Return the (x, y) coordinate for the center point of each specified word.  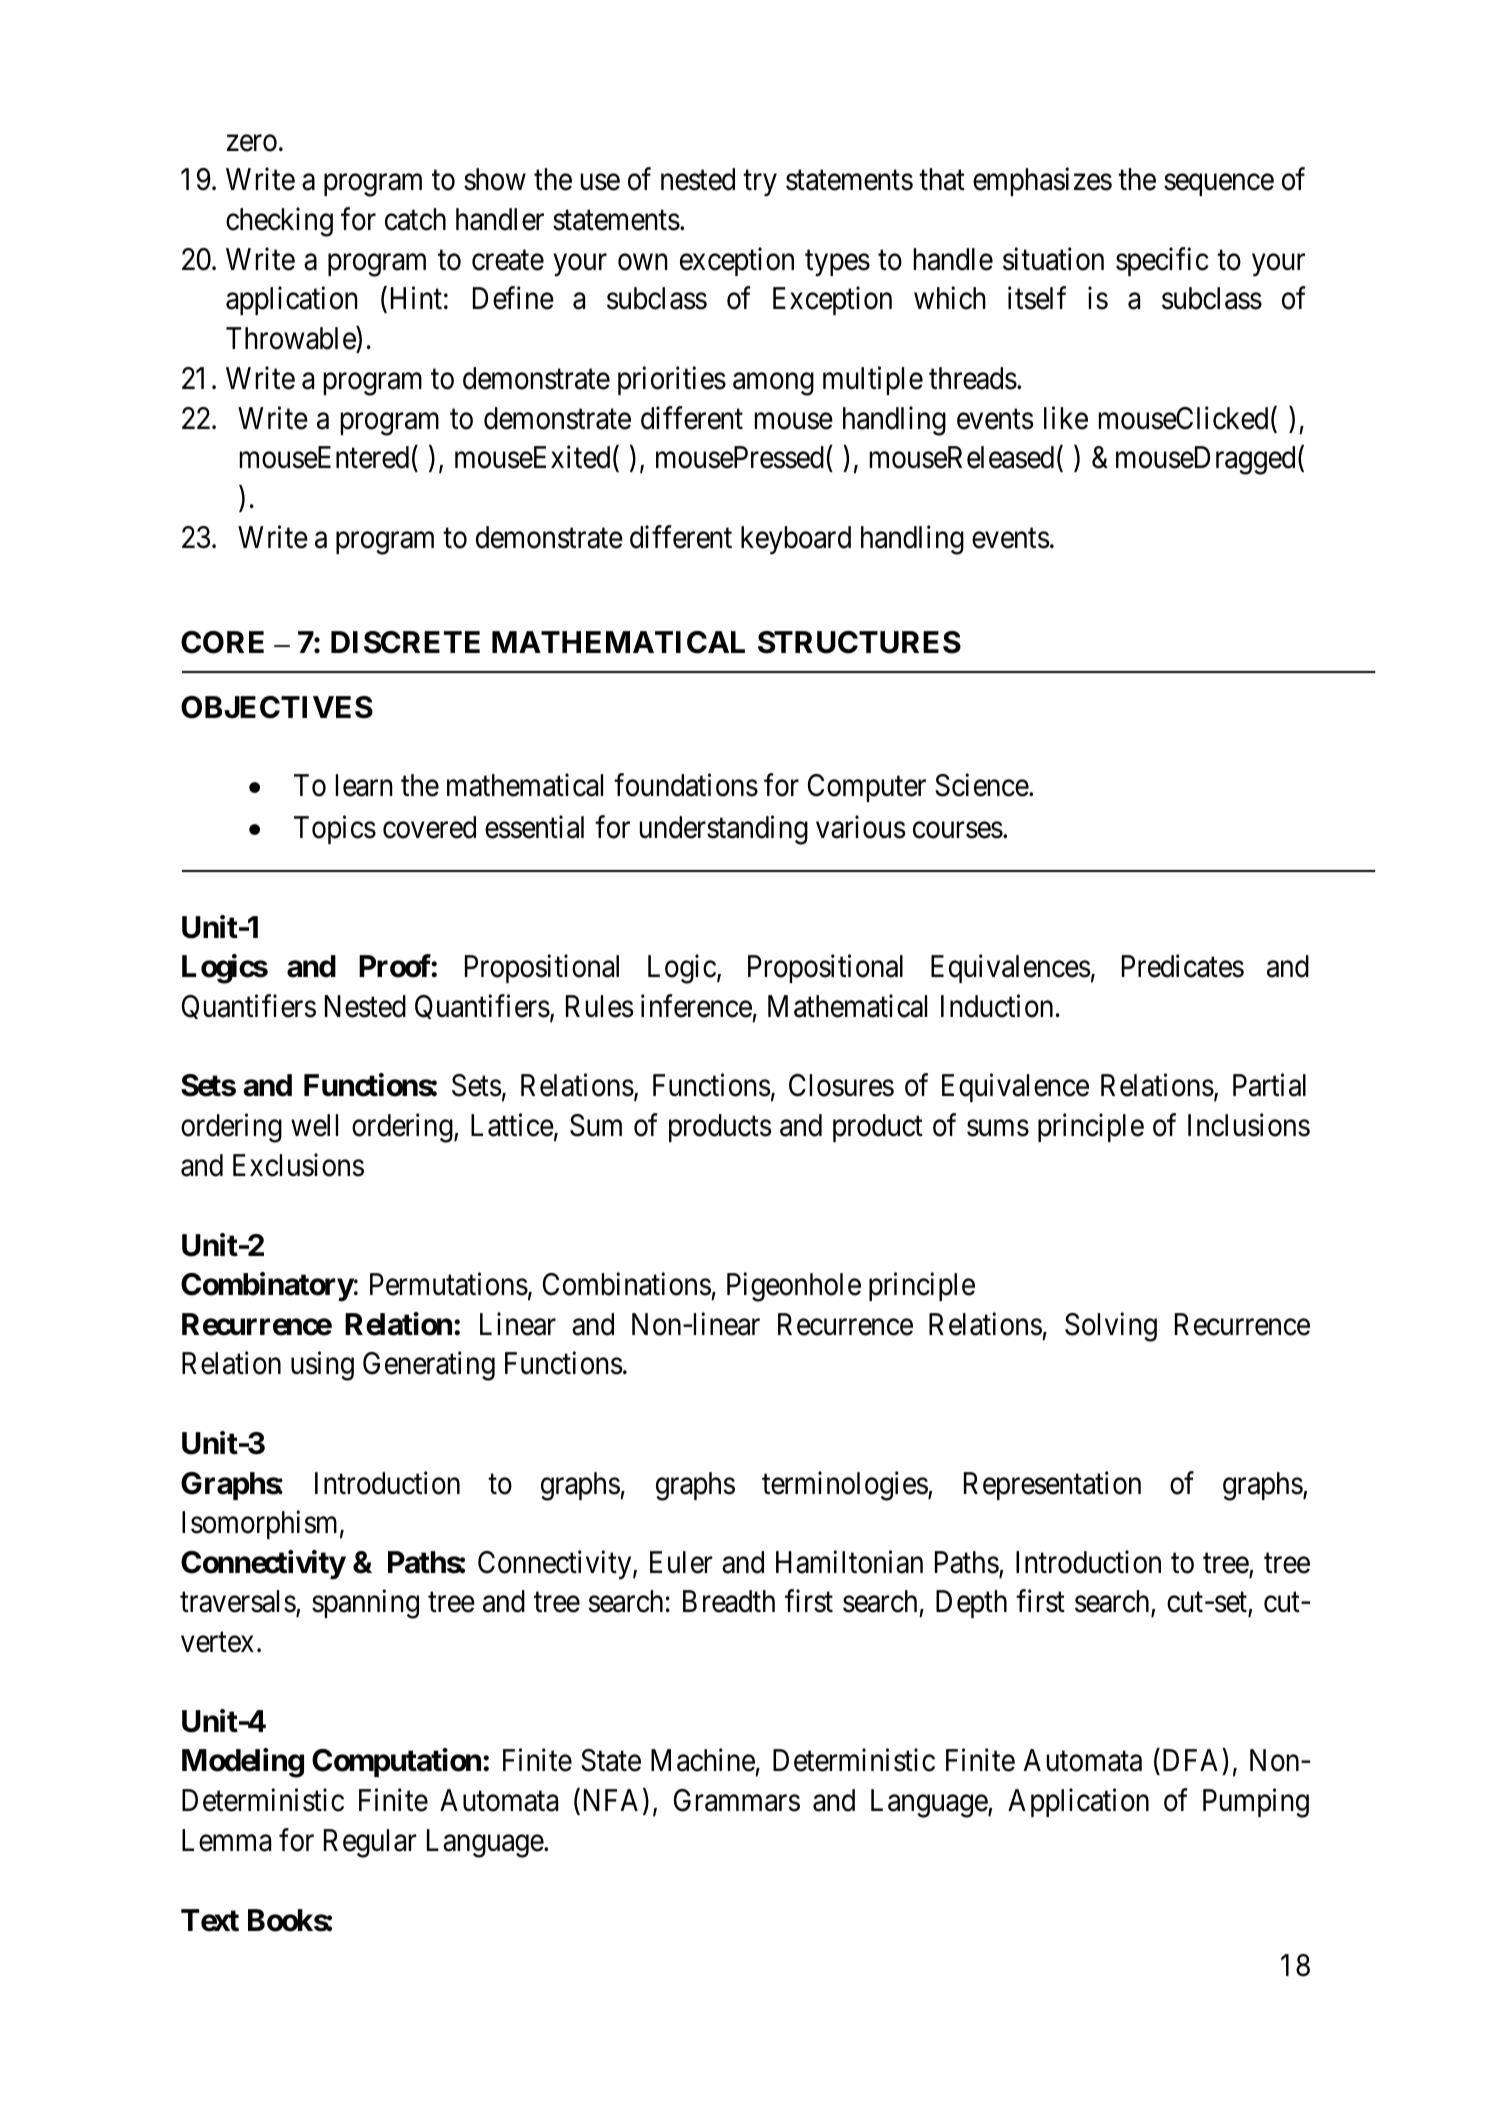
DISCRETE (405, 642)
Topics (335, 830)
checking (279, 222)
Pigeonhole (794, 1287)
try (760, 183)
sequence (1219, 185)
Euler (681, 1562)
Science (982, 785)
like (1066, 418)
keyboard (796, 540)
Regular (370, 1843)
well (314, 1125)
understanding (724, 830)
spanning (365, 1604)
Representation (1052, 1485)
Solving (1111, 1327)
